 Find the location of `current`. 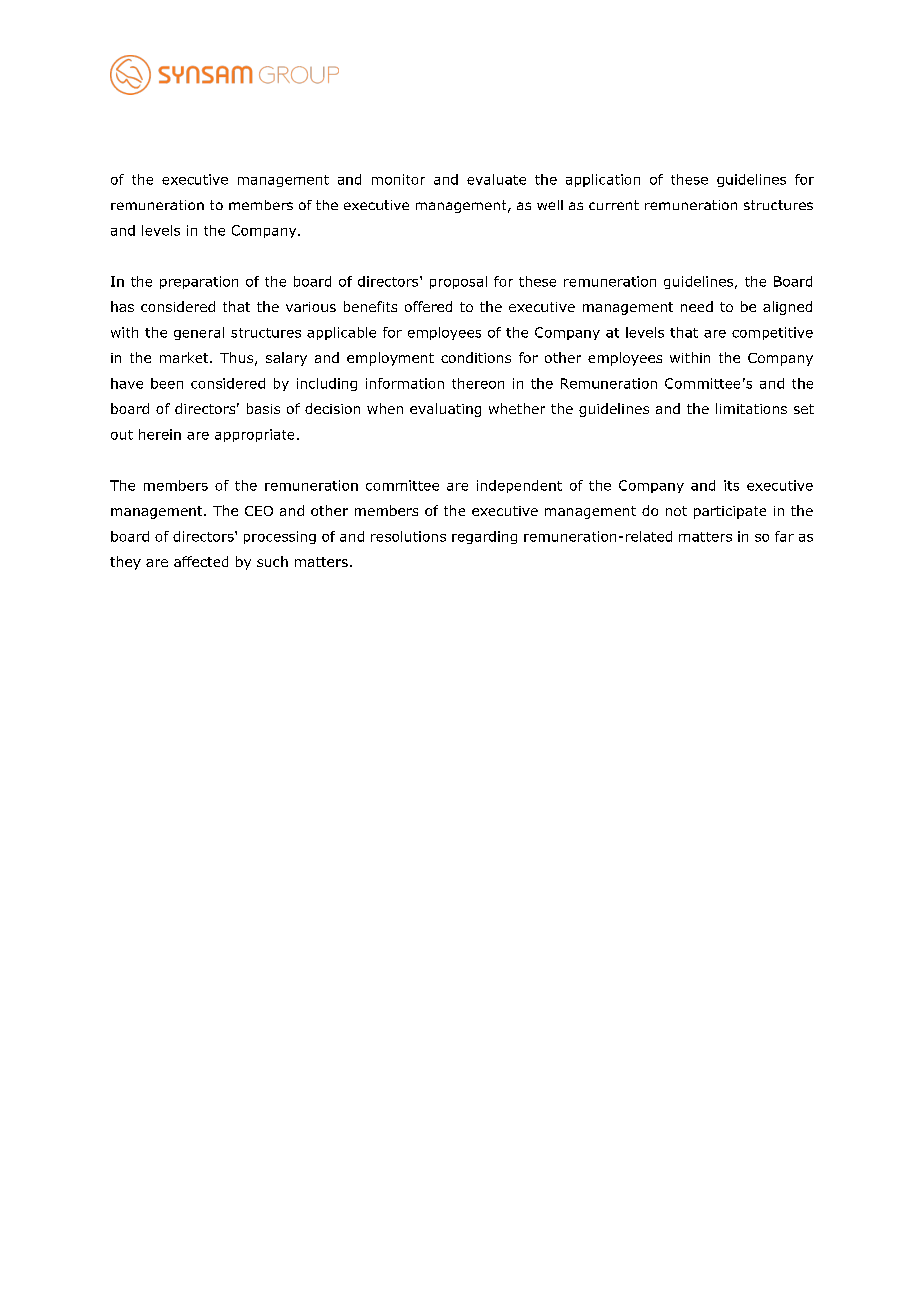

current is located at coordinates (614, 205).
